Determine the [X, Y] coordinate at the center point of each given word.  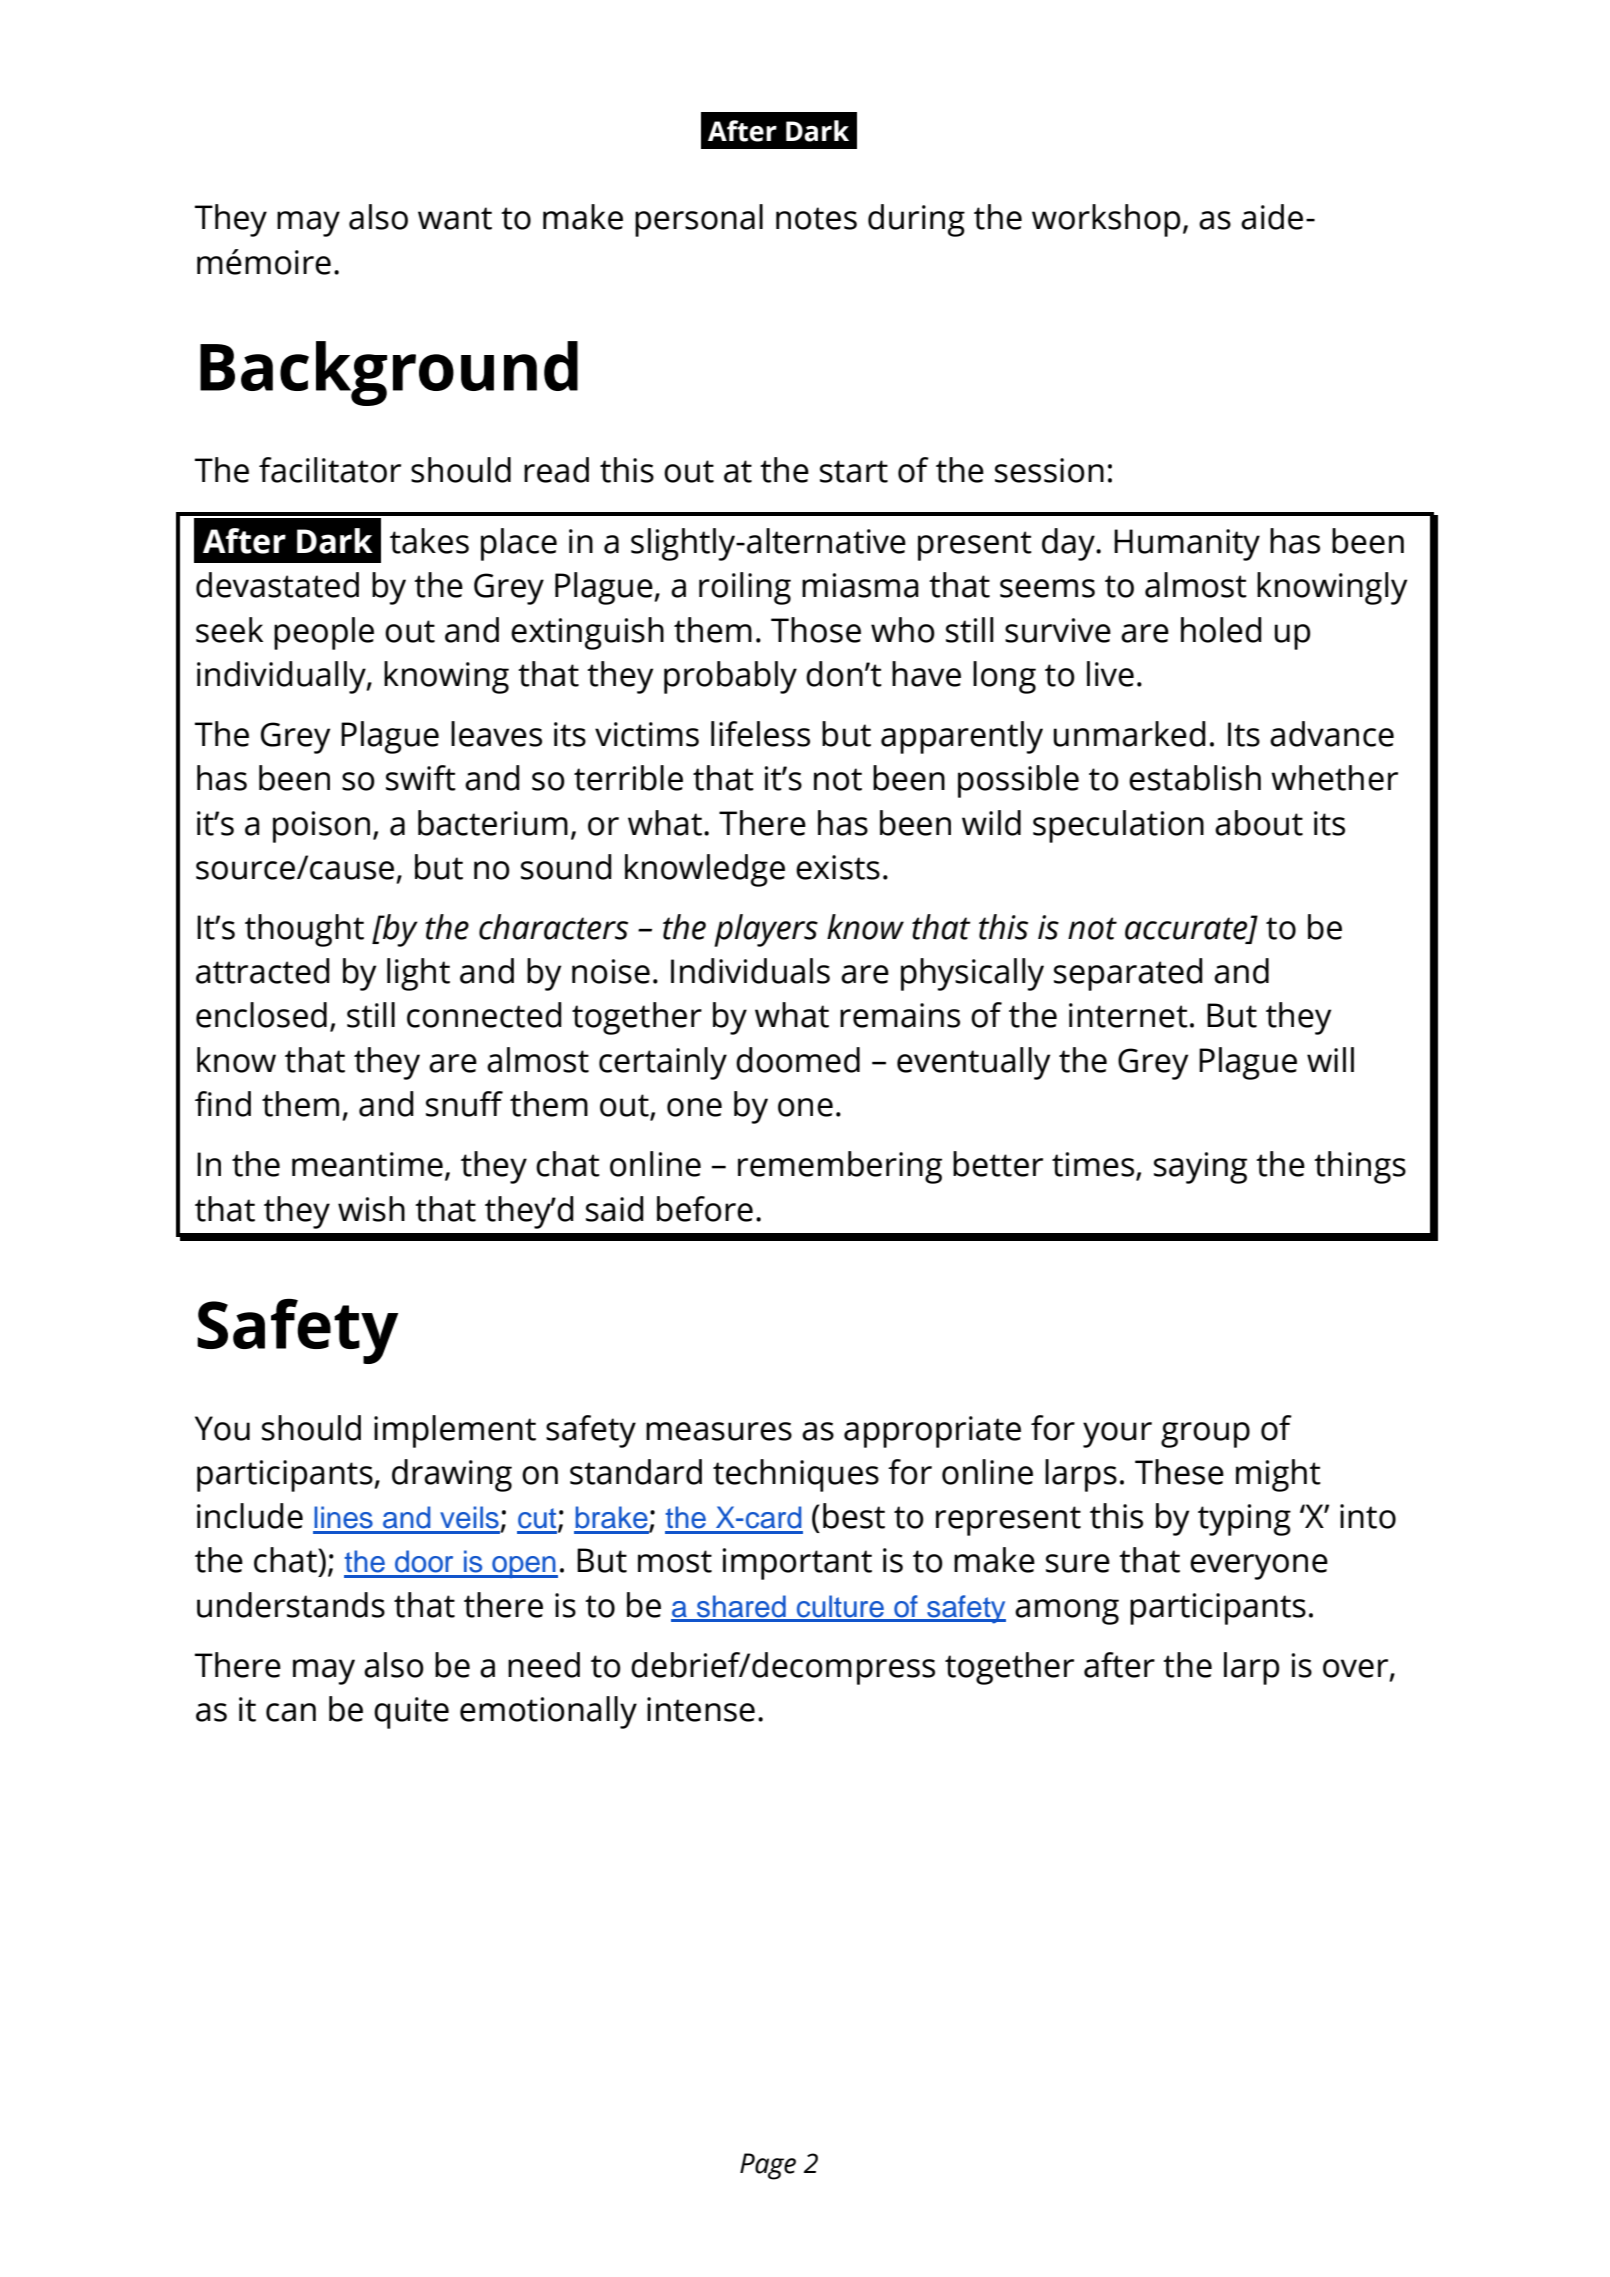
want [455, 218]
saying [1200, 1168]
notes [816, 218]
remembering [840, 1167]
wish [371, 1209]
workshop [1106, 220]
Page [768, 2166]
